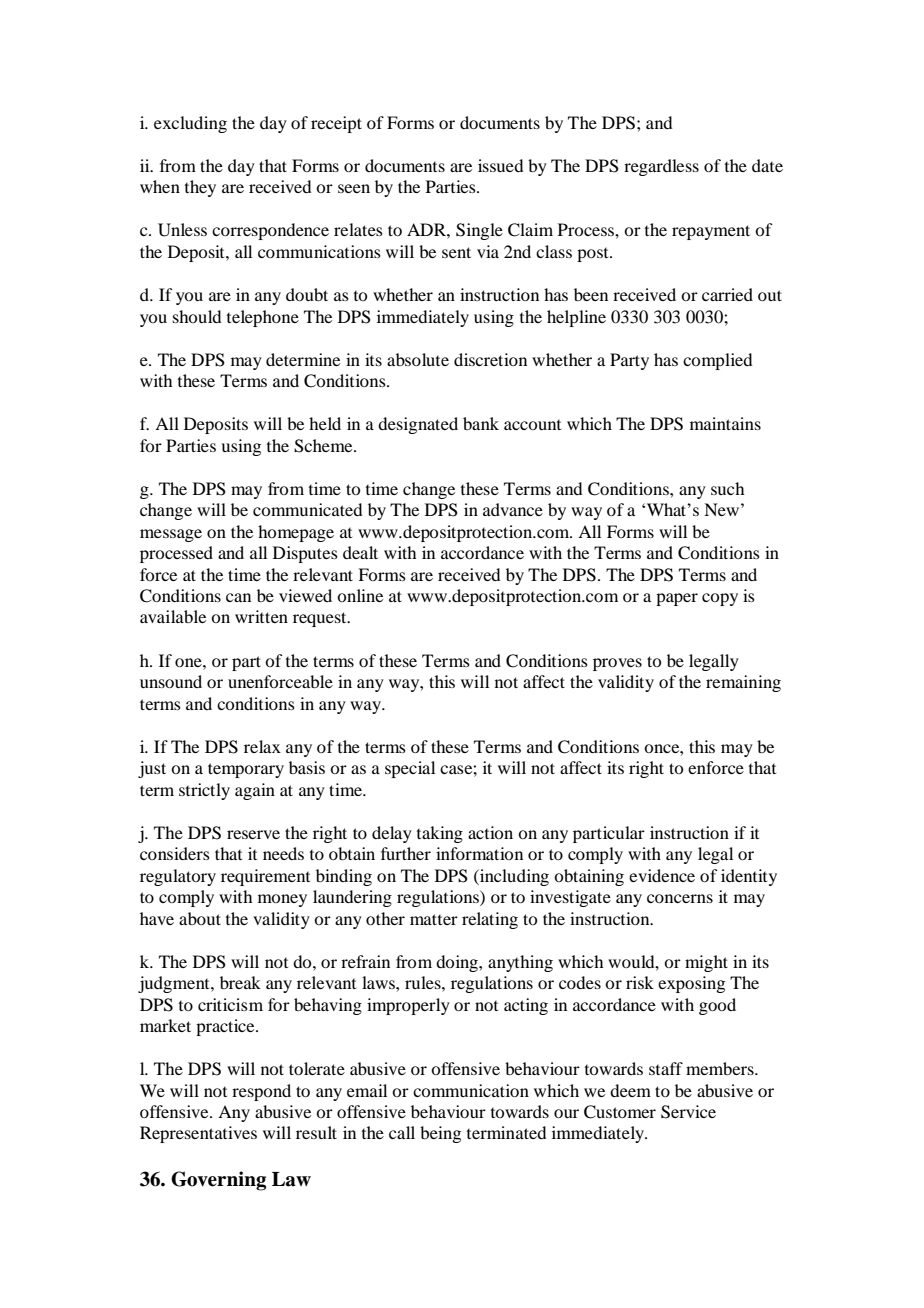 Image resolution: width=924 pixels, height=1308 pixels. Describe the element at coordinates (440, 1134) in the screenshot. I see `being` at that location.
